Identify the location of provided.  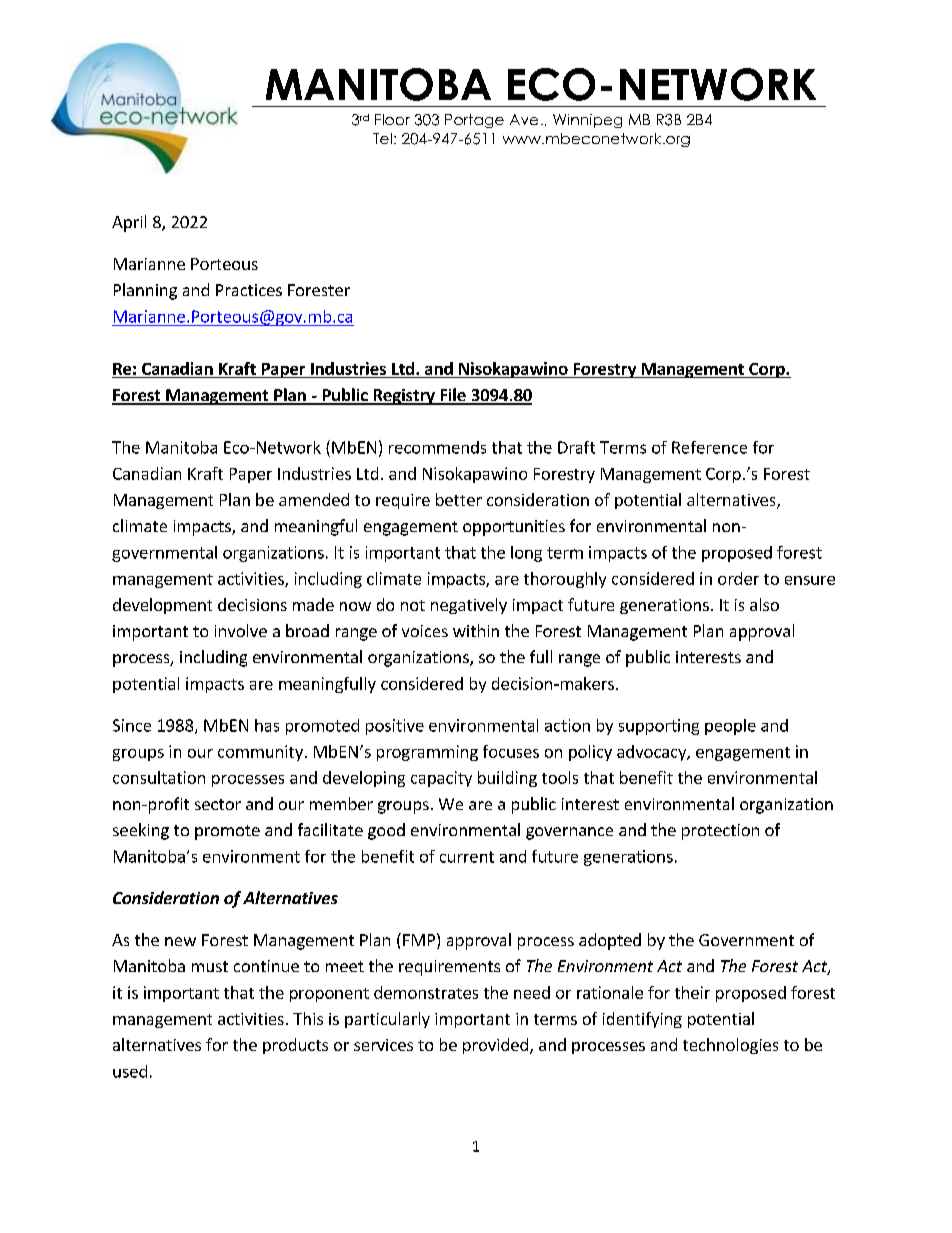
(495, 1046).
